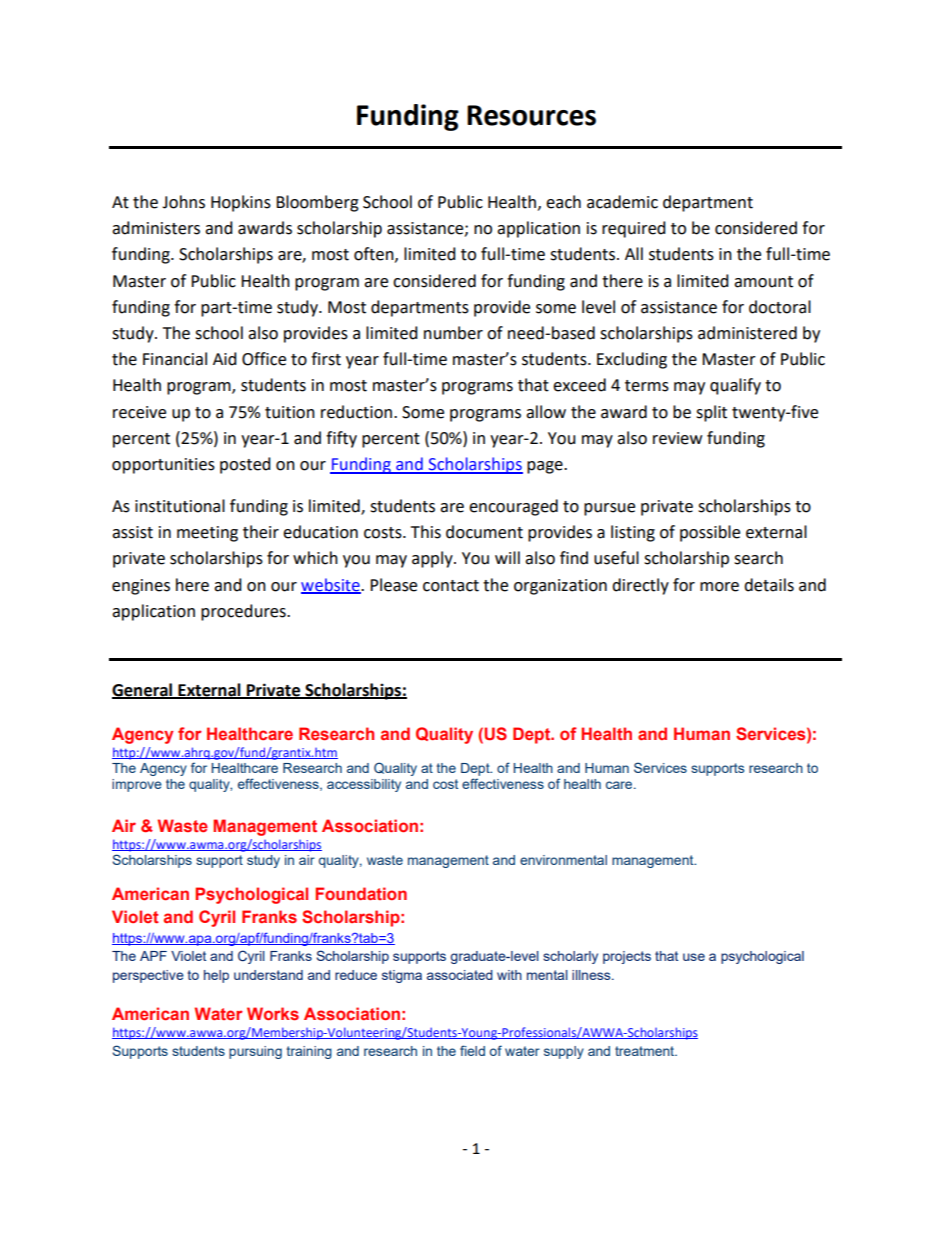 The width and height of the document is (952, 1233). What do you see at coordinates (622, 202) in the document?
I see `academic` at bounding box center [622, 202].
